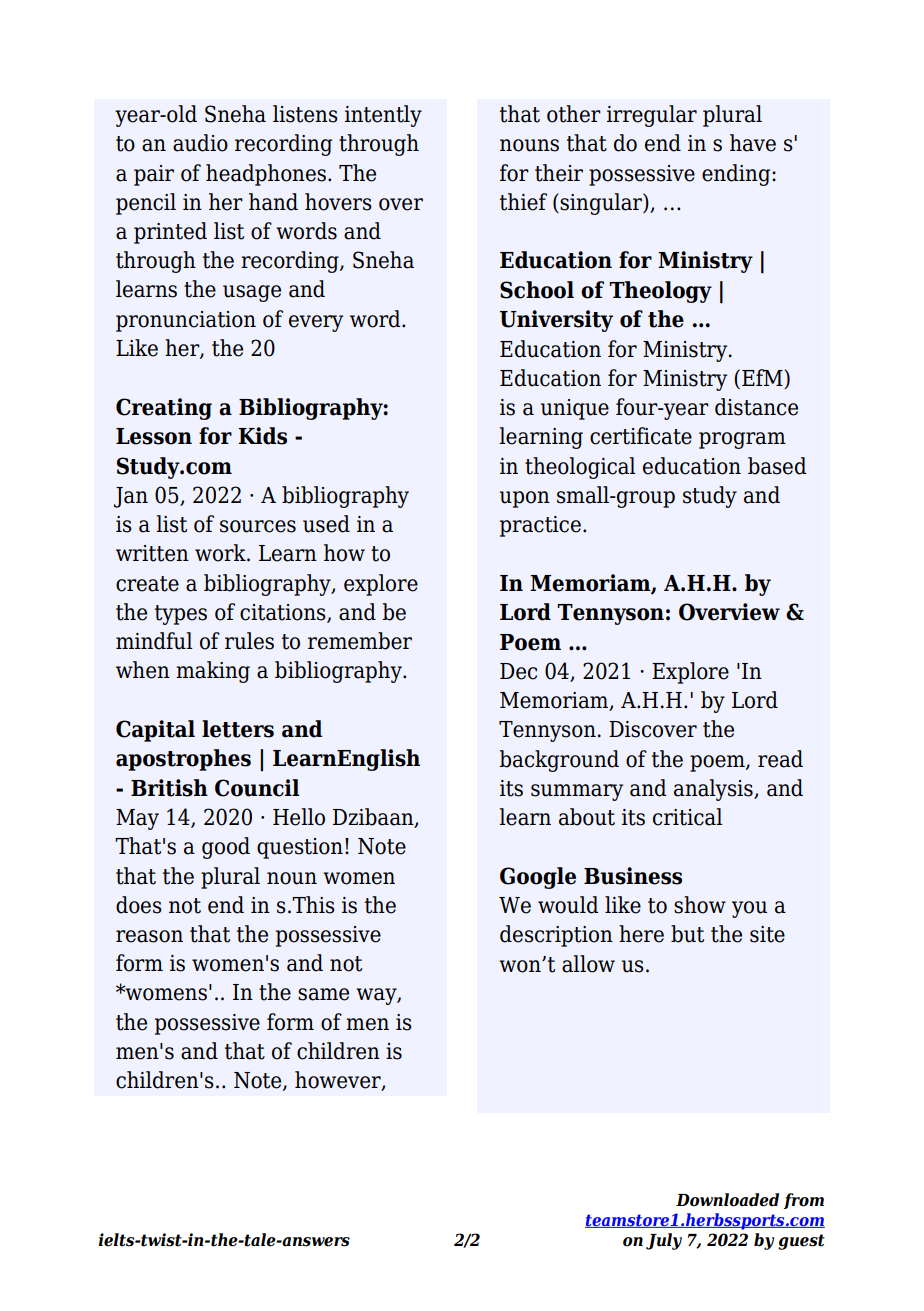 This document has height=1311, width=924. I want to click on however, so click(339, 1081).
